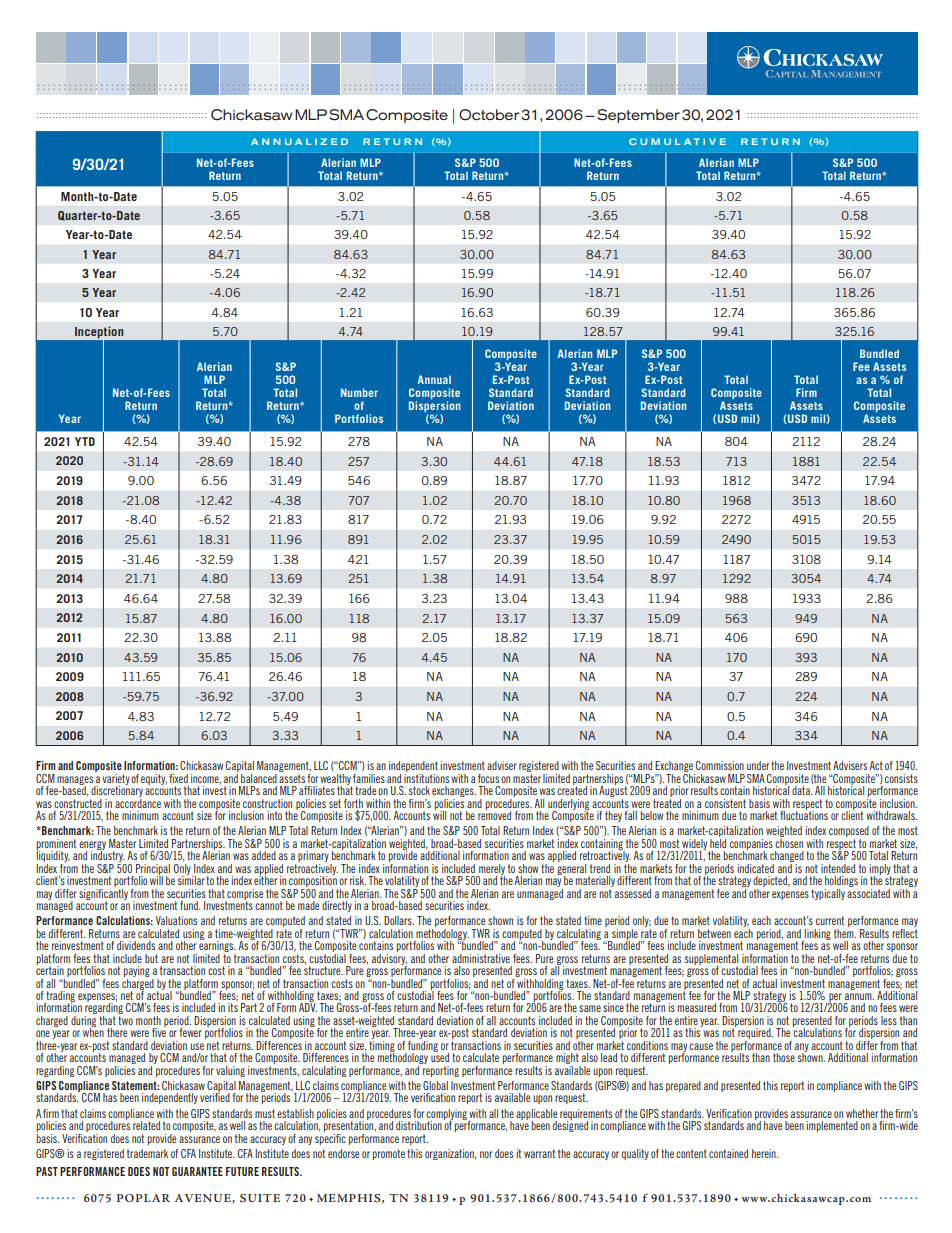 The width and height of the page is (952, 1233). What do you see at coordinates (489, 115) in the page?
I see `October` at bounding box center [489, 115].
